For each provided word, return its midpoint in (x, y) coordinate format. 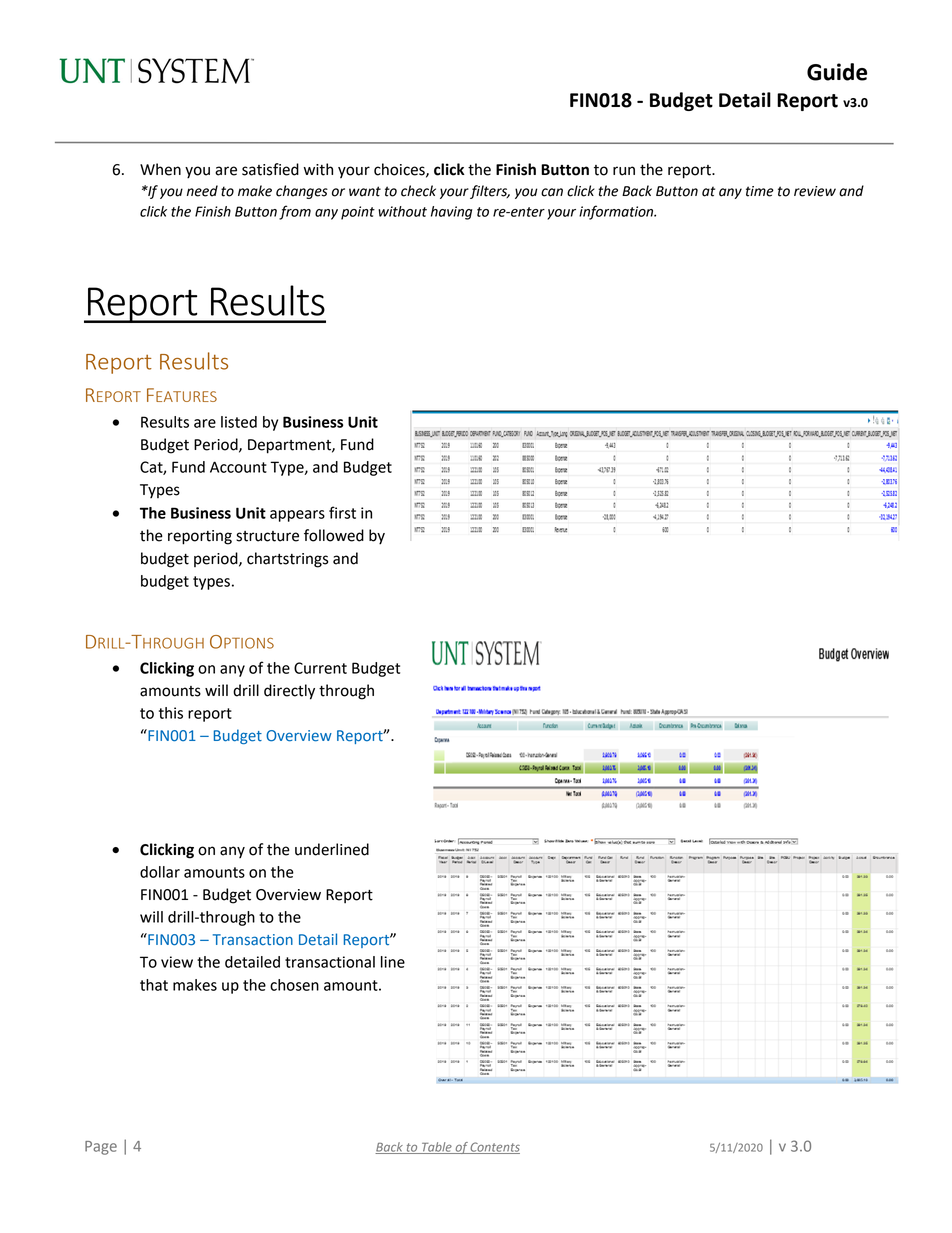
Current (320, 668)
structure (267, 536)
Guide (837, 72)
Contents (494, 1148)
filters (490, 192)
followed (334, 535)
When (160, 169)
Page (101, 1148)
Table (437, 1148)
